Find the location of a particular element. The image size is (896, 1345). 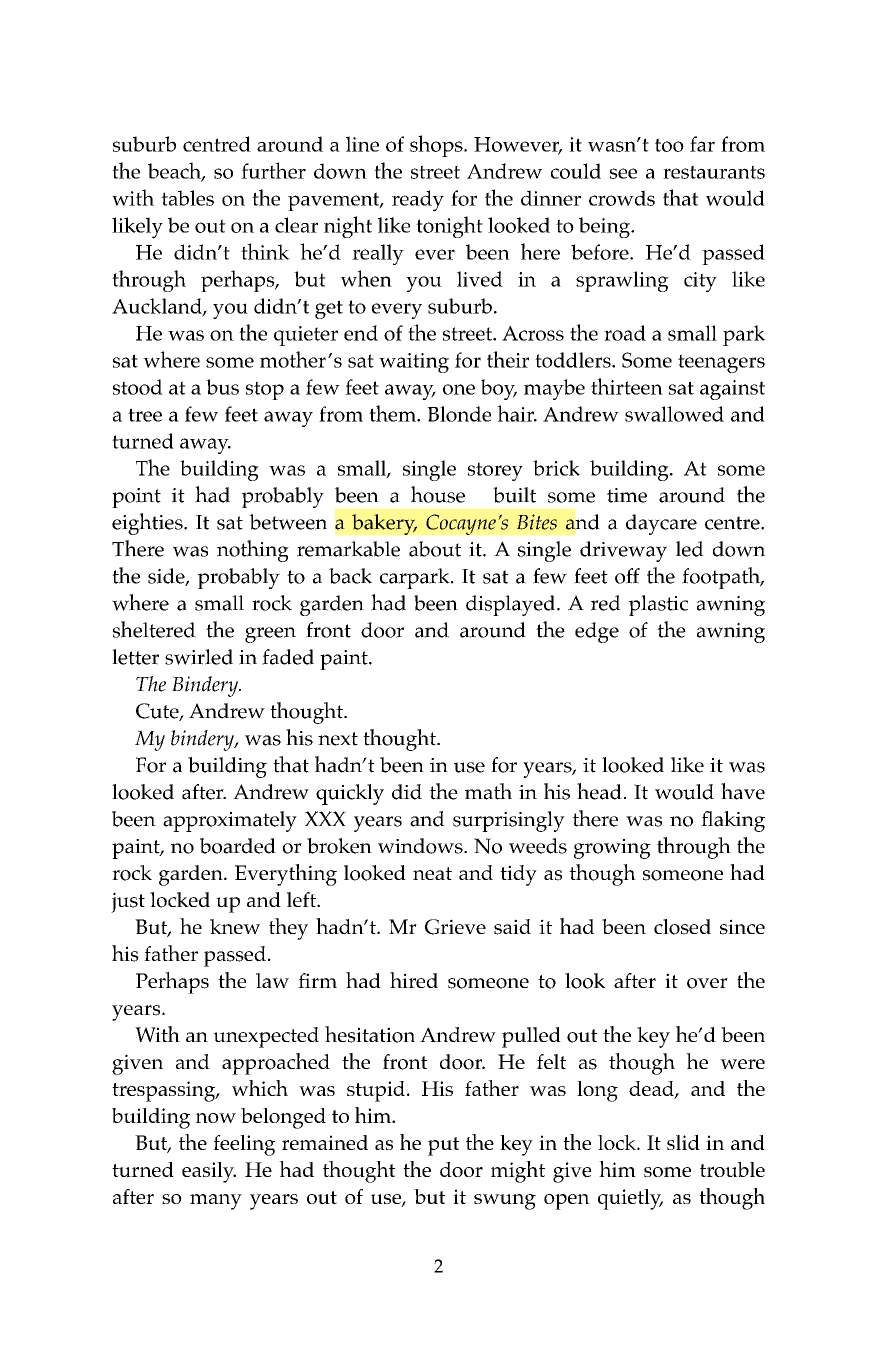

swirled is located at coordinates (199, 657).
